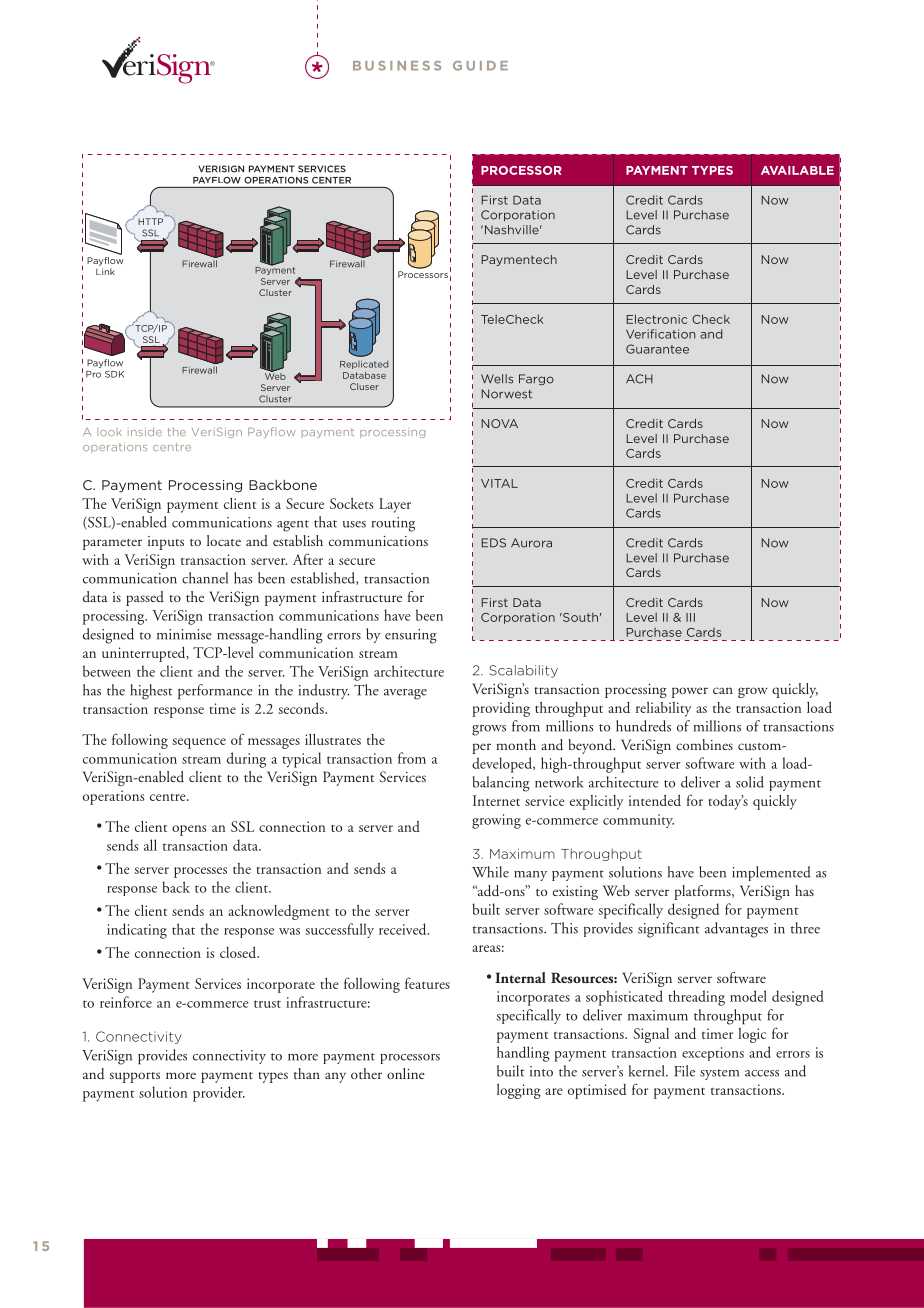 This screenshot has width=924, height=1308. I want to click on provider, so click(219, 1094).
